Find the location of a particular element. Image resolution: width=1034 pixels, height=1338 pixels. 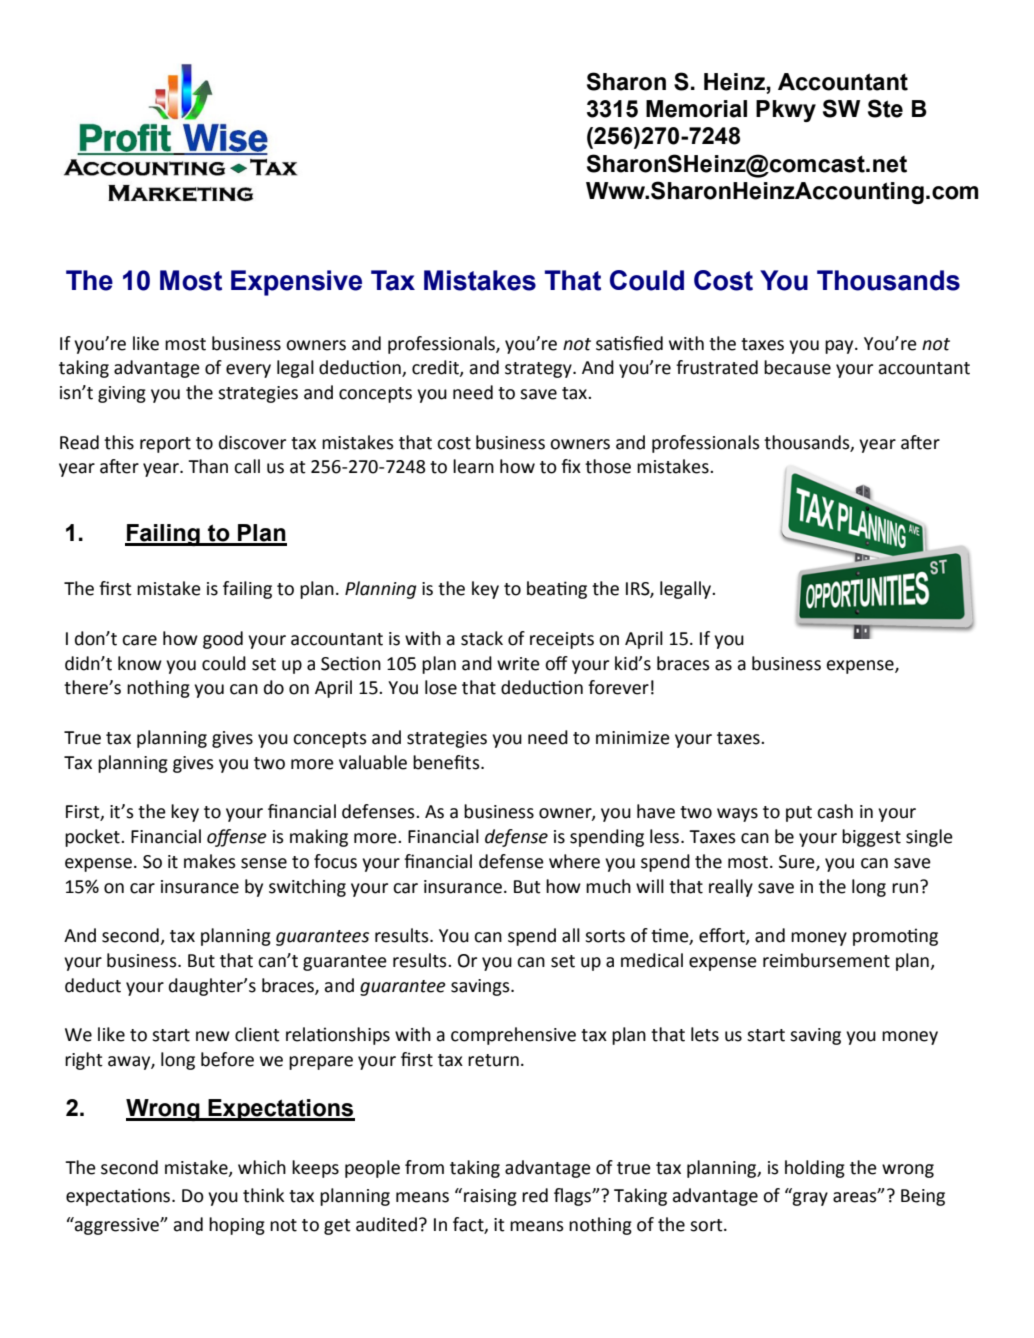

Expensive is located at coordinates (296, 283).
